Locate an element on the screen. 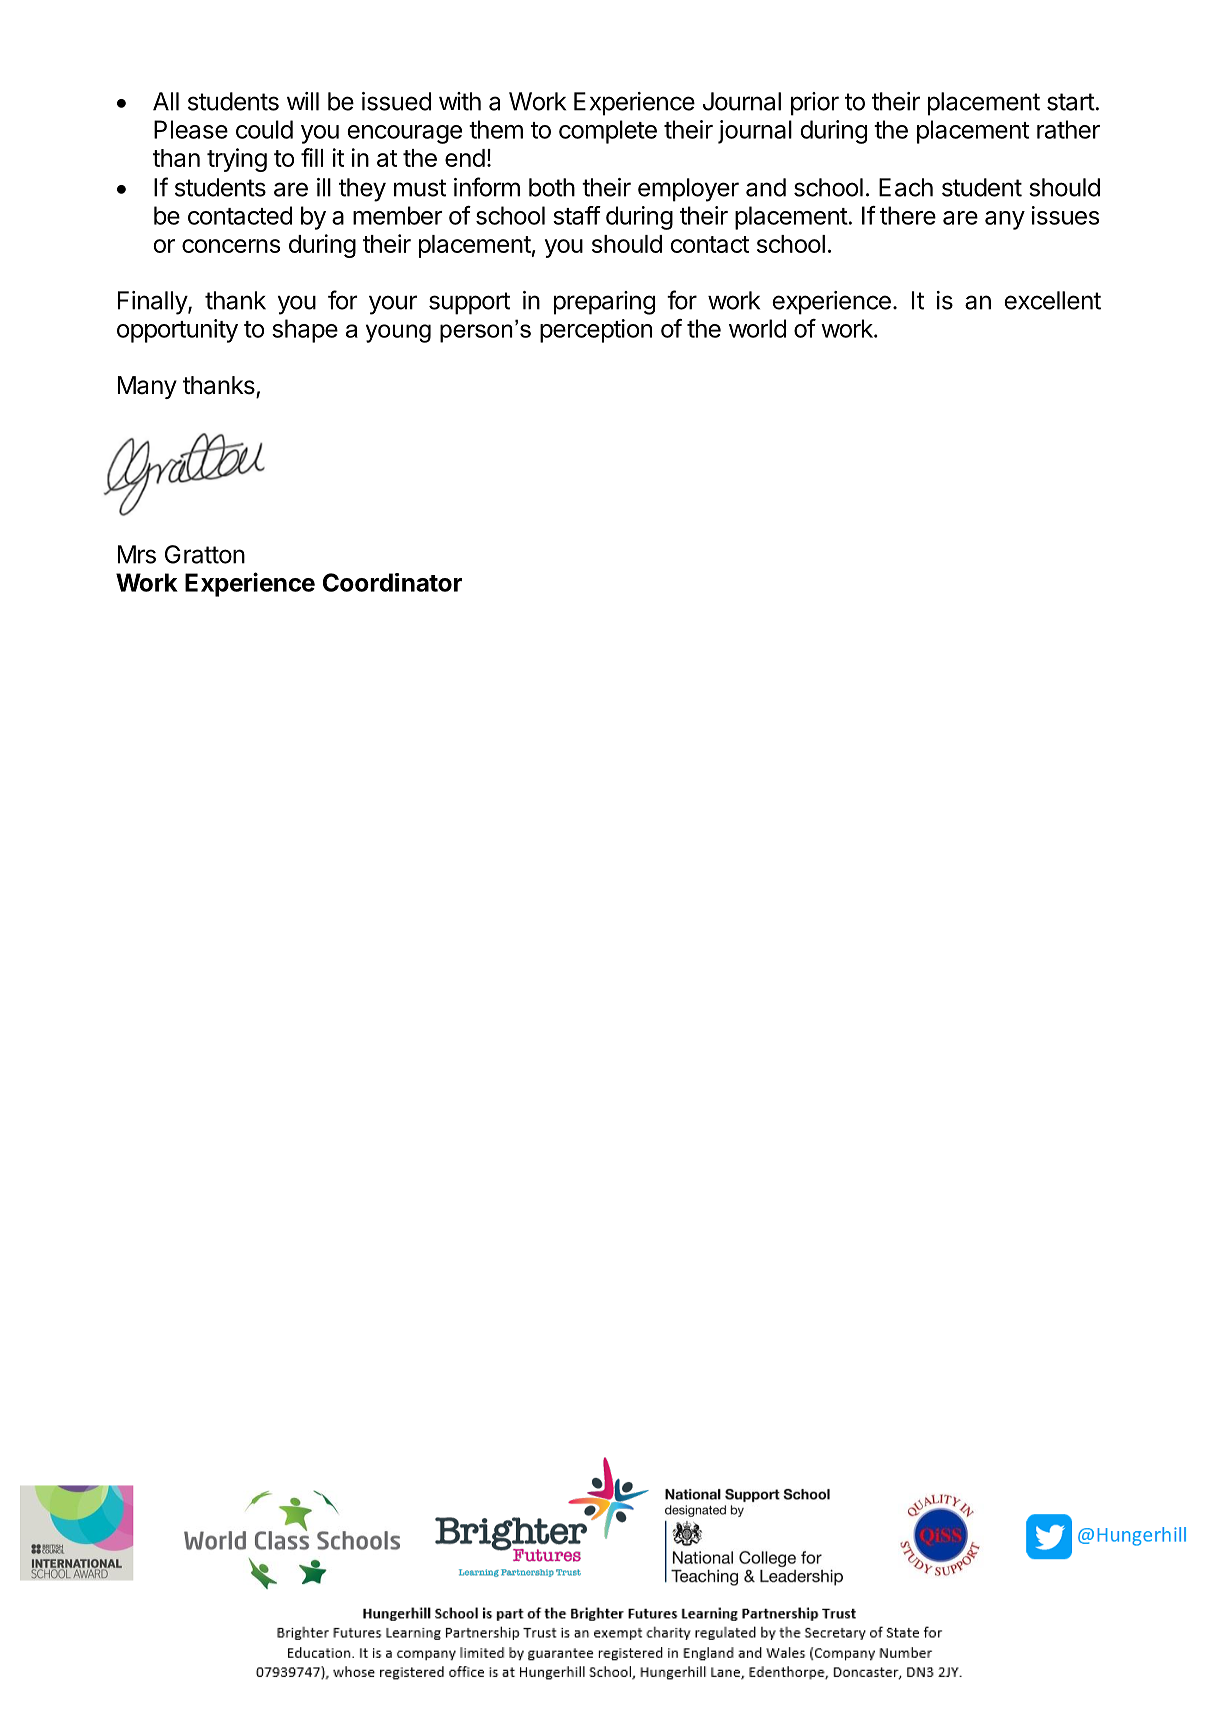  concerns is located at coordinates (231, 246).
